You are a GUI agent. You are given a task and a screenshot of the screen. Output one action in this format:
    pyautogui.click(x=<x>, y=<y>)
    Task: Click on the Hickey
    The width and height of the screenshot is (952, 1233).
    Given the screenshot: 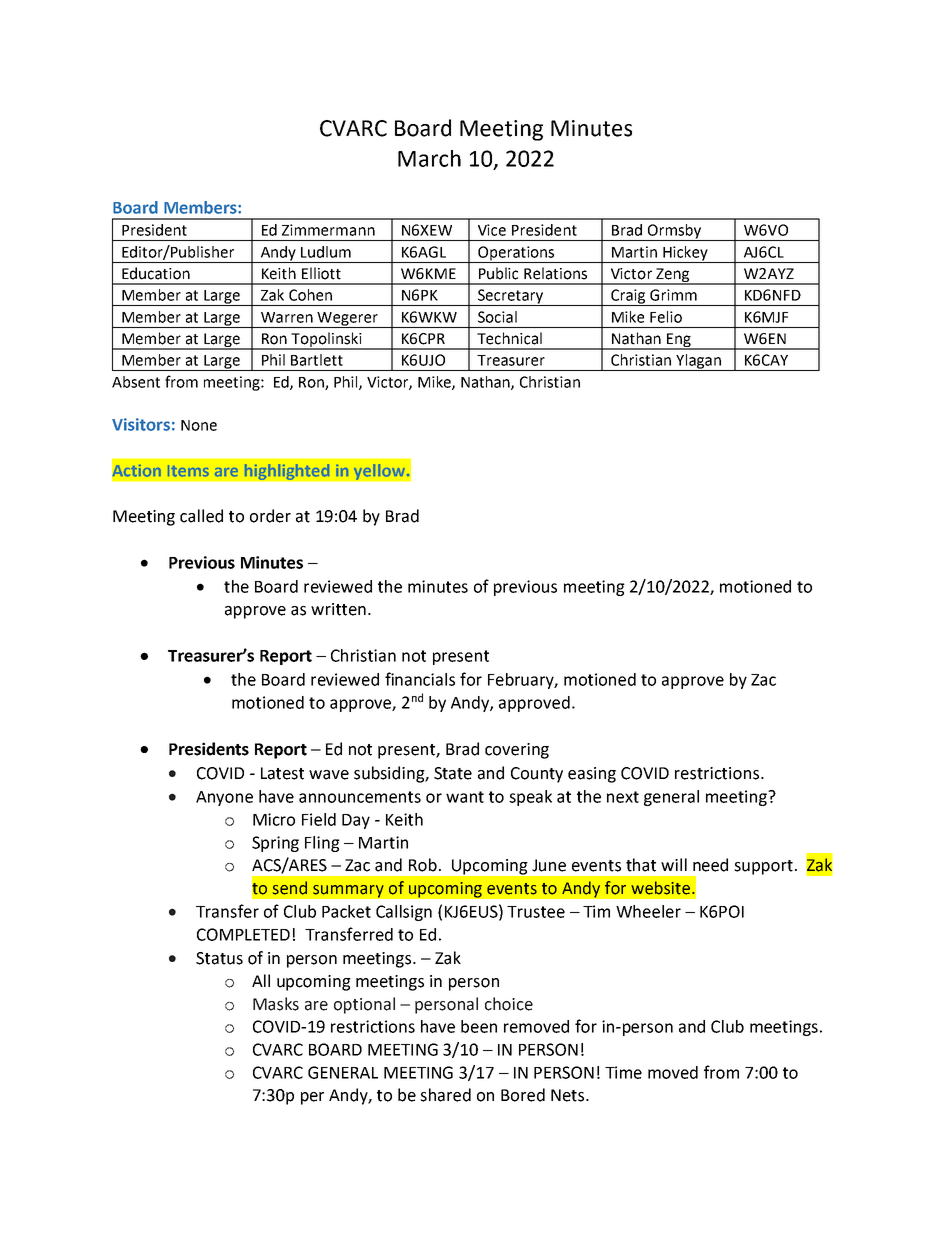 What is the action you would take?
    pyautogui.click(x=685, y=254)
